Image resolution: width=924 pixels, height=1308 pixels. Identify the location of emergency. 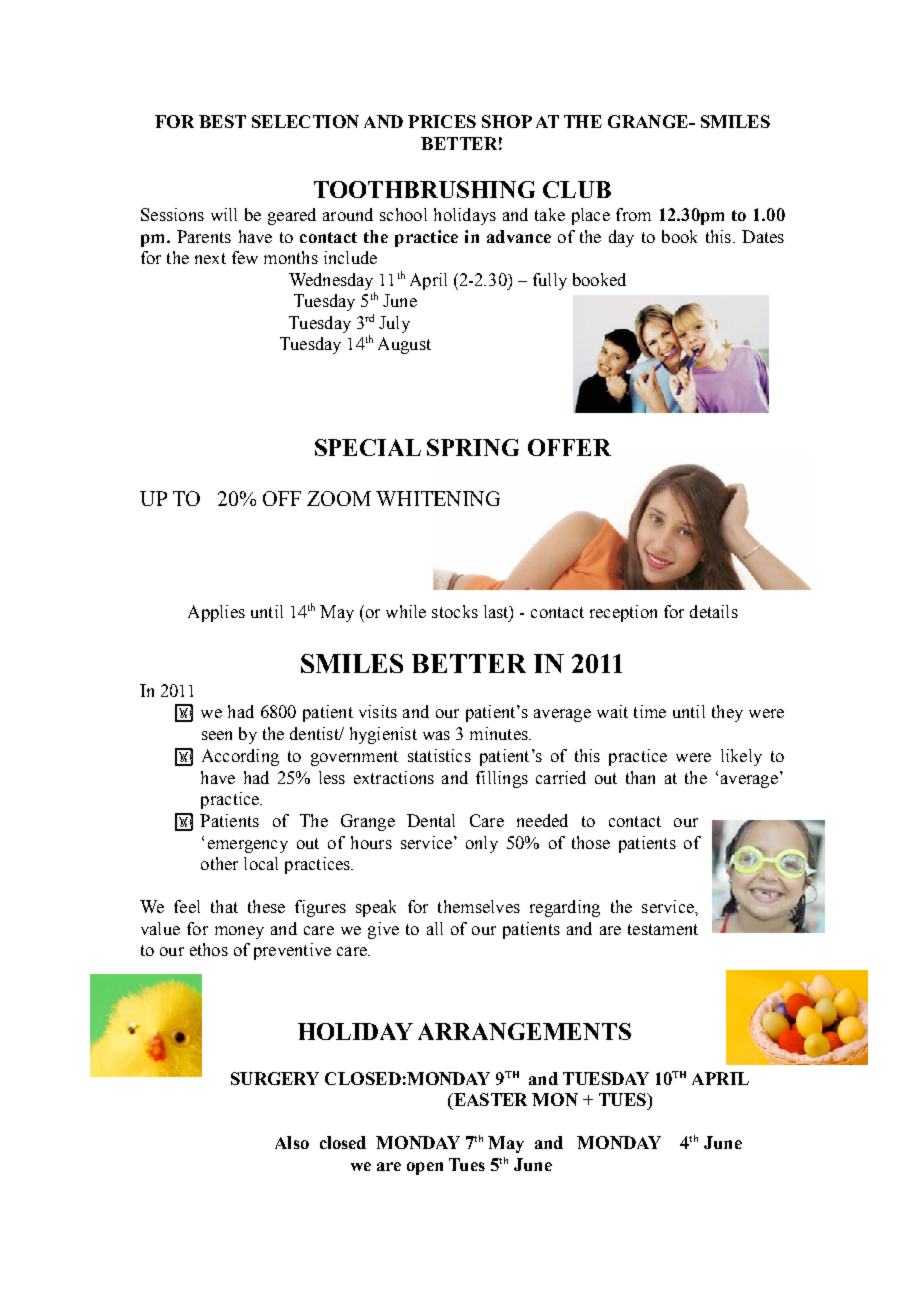
(248, 846).
